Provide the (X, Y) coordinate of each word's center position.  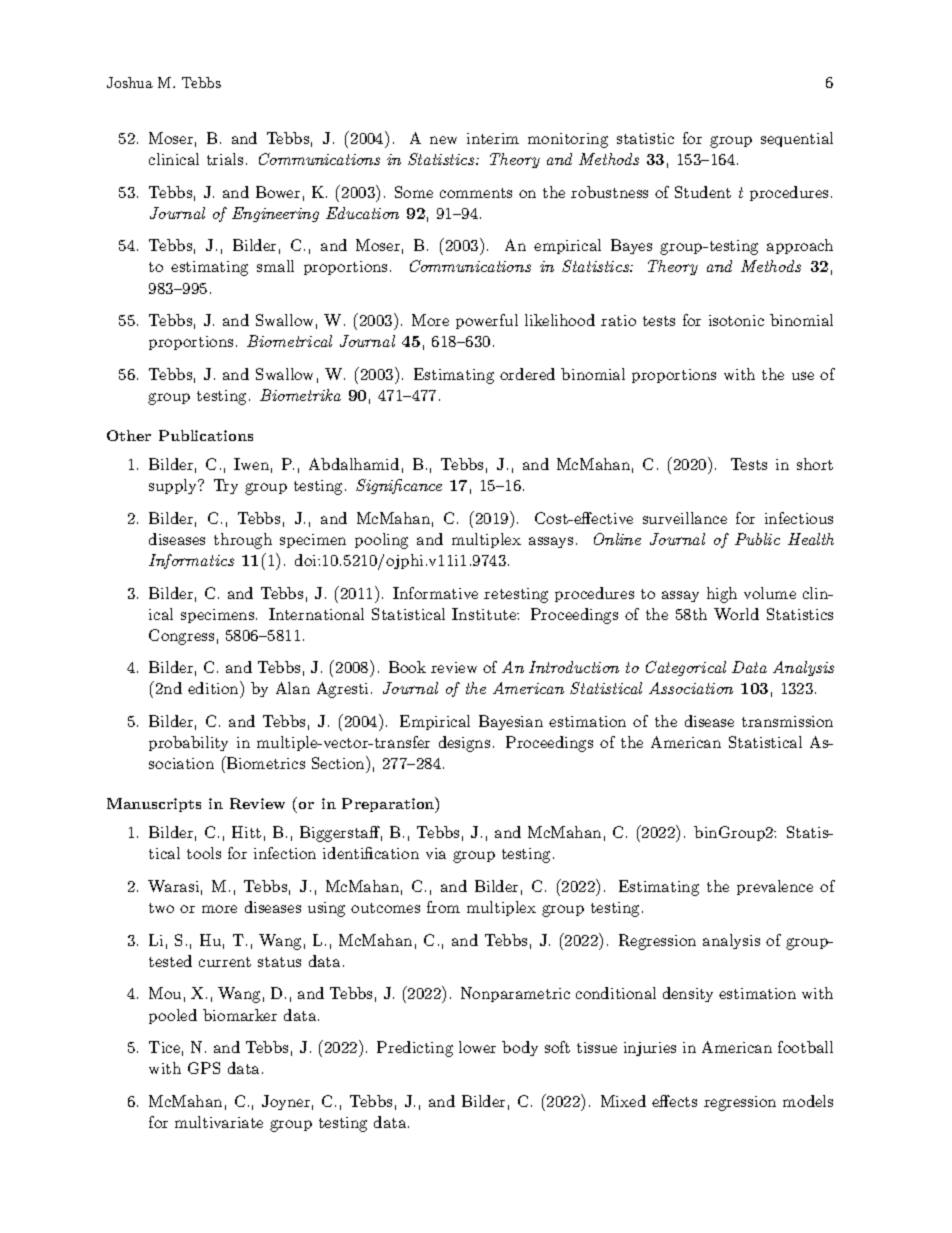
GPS (204, 1068)
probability (188, 743)
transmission (787, 721)
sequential (797, 139)
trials (225, 159)
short (815, 464)
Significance (399, 486)
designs (464, 744)
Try (226, 486)
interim (493, 138)
